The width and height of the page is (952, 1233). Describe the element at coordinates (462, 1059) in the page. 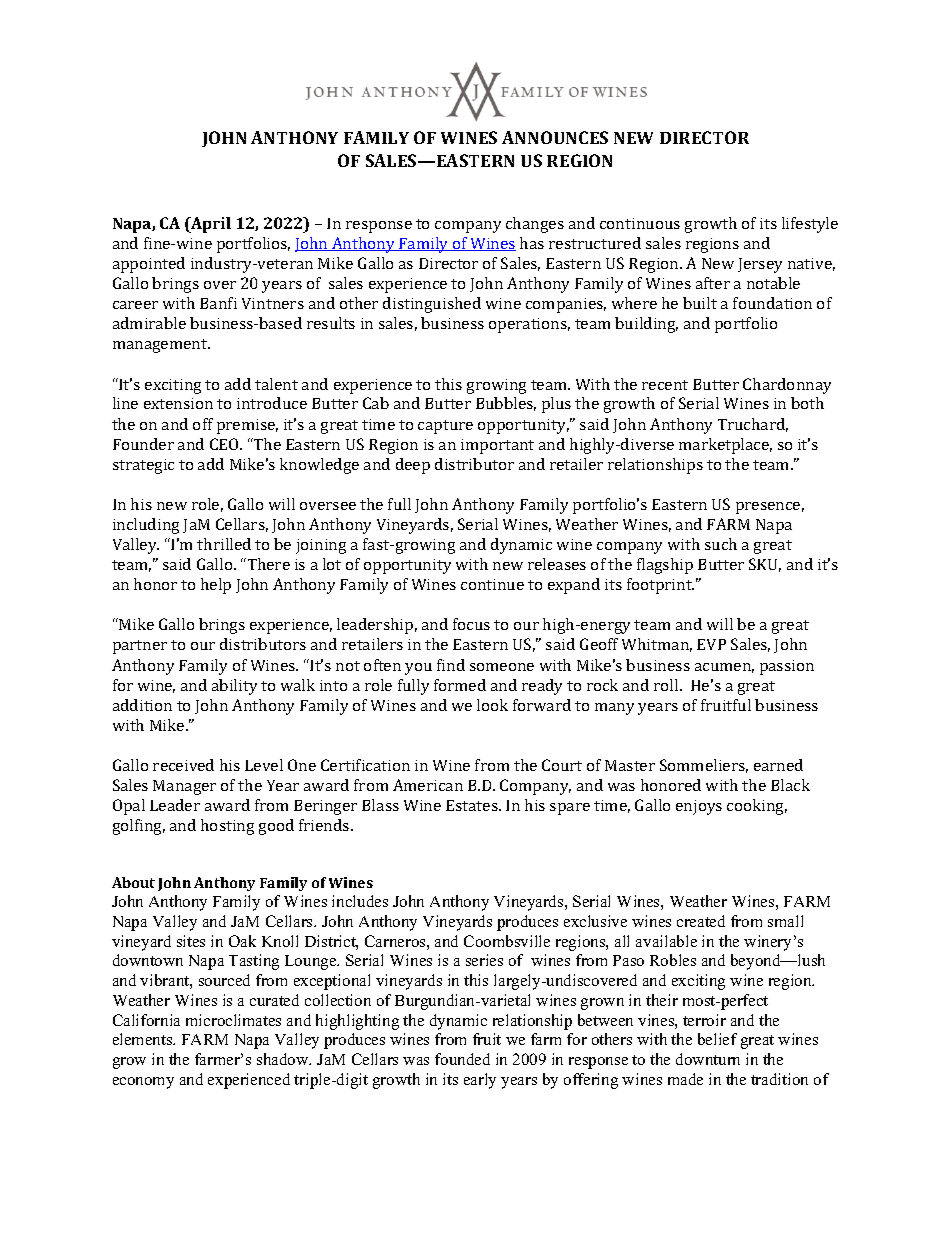

I see `founded` at that location.
